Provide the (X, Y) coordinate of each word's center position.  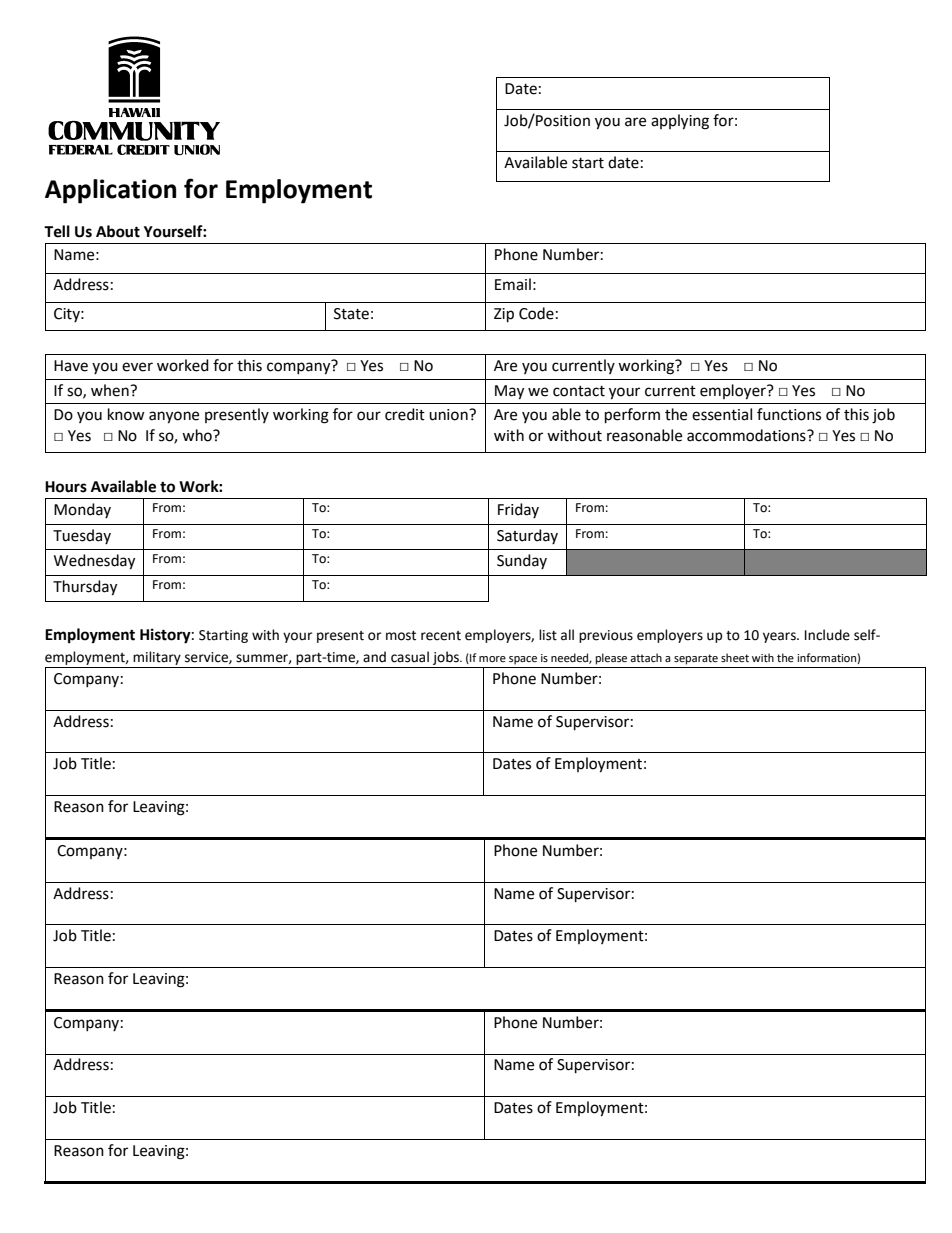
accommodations (747, 435)
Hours (66, 487)
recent (441, 636)
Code (536, 313)
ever (137, 367)
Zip (504, 315)
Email (513, 284)
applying (680, 122)
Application (110, 191)
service (207, 658)
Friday (518, 510)
